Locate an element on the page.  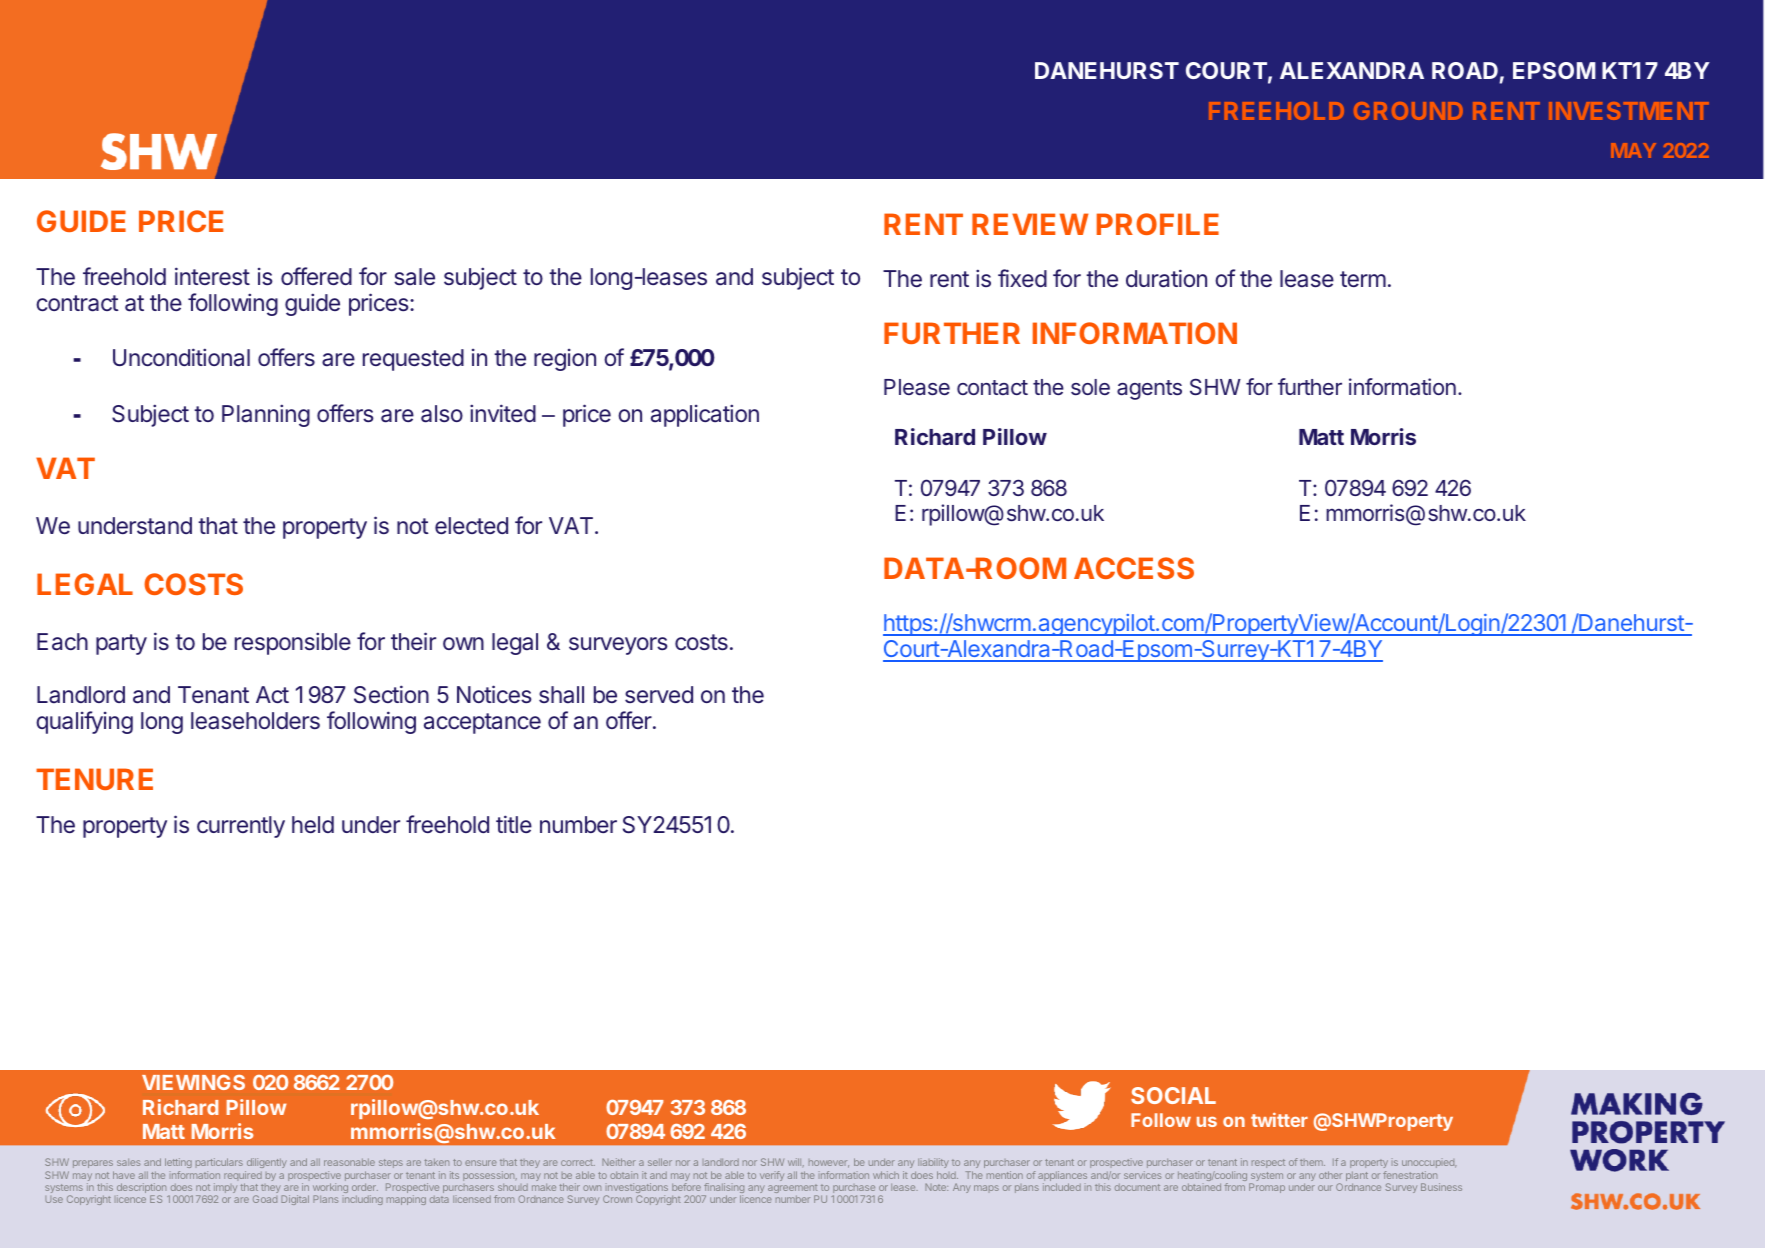
responsible is located at coordinates (293, 643).
